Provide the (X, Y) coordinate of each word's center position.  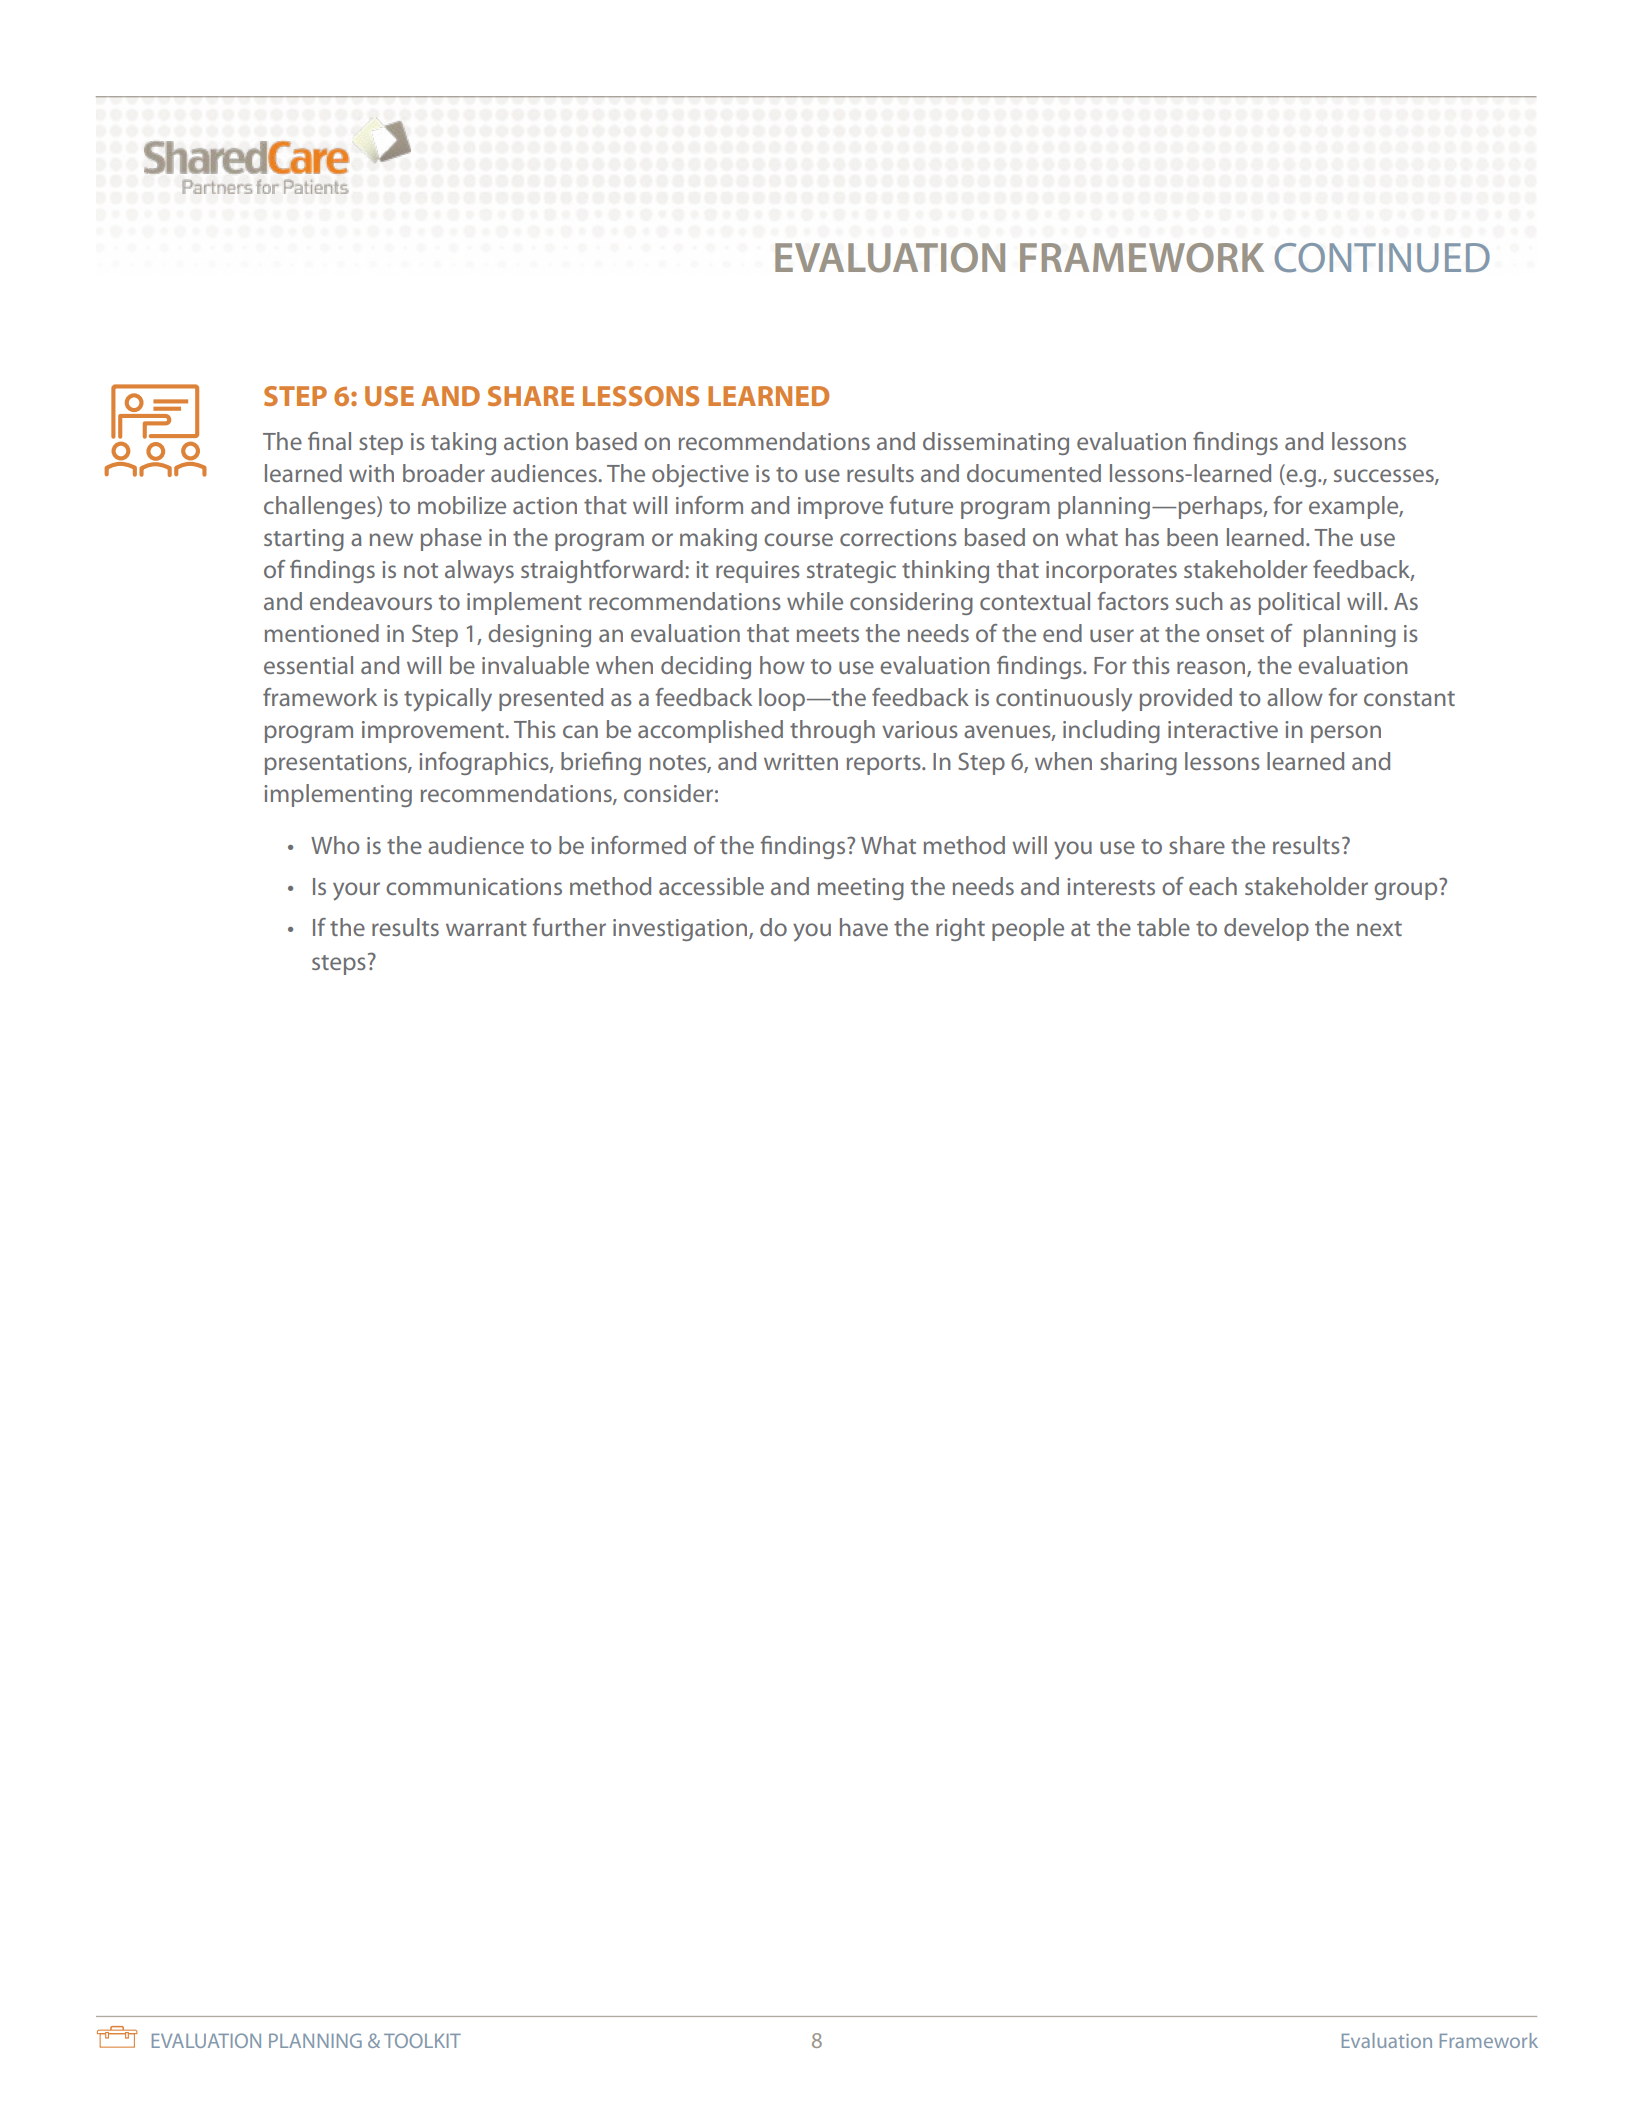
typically (448, 700)
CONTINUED (1382, 258)
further (569, 927)
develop (1266, 929)
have (864, 927)
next (1379, 928)
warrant (486, 928)
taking (463, 443)
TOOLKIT (422, 2040)
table (1163, 927)
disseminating (996, 443)
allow (1295, 697)
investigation (681, 930)
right (960, 929)
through (832, 731)
